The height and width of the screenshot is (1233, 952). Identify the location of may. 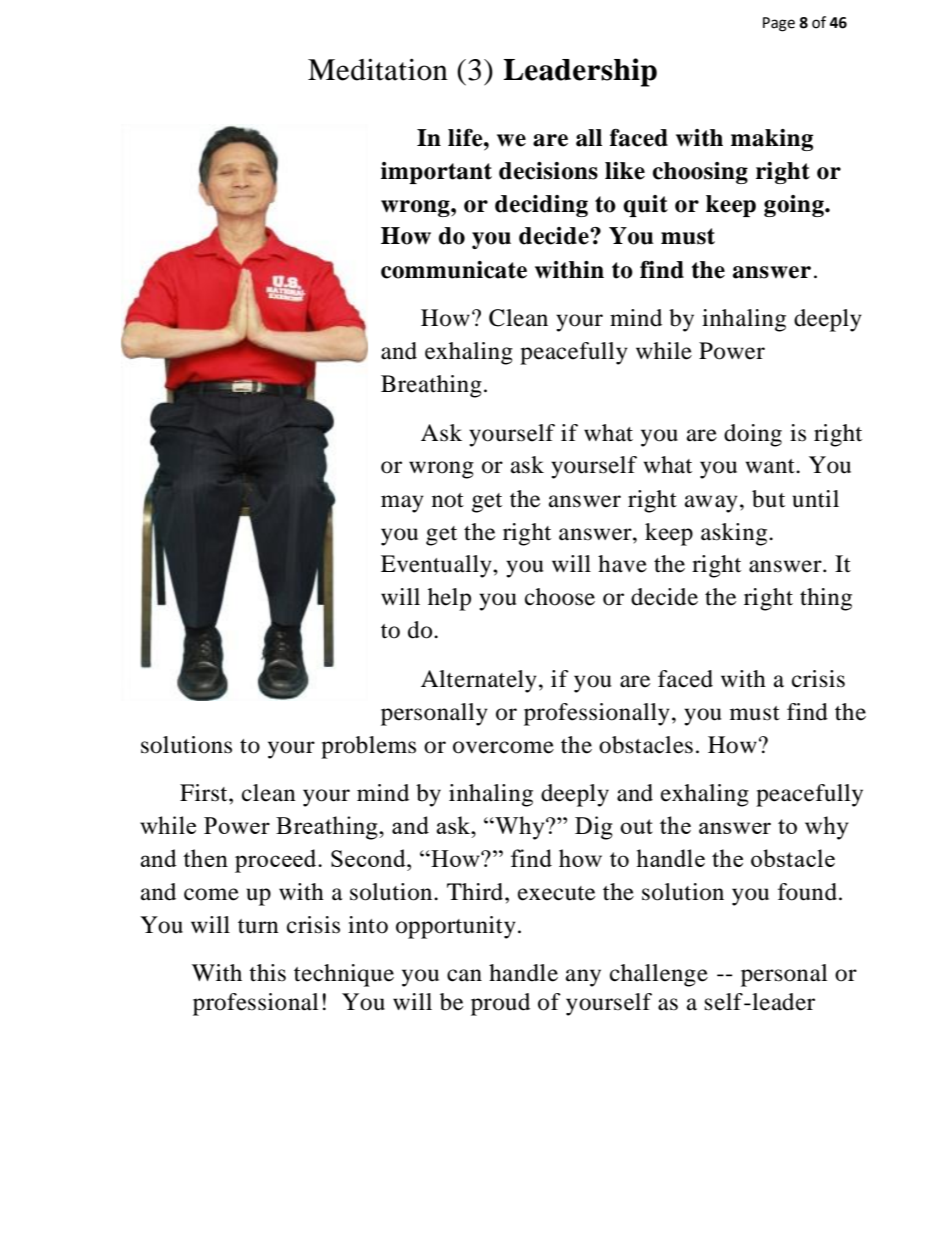
(402, 504).
